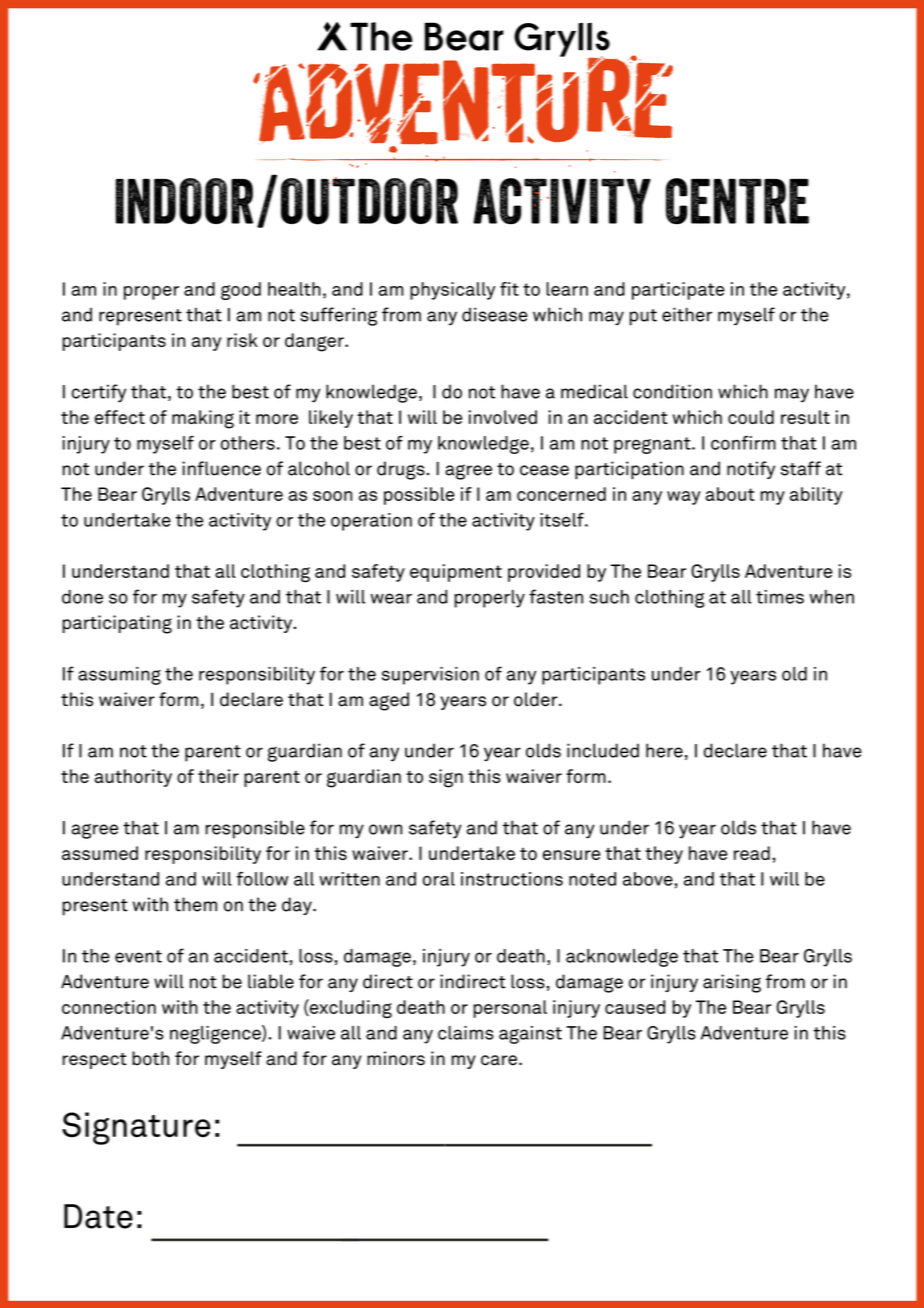 The image size is (924, 1308). I want to click on participating, so click(117, 624).
